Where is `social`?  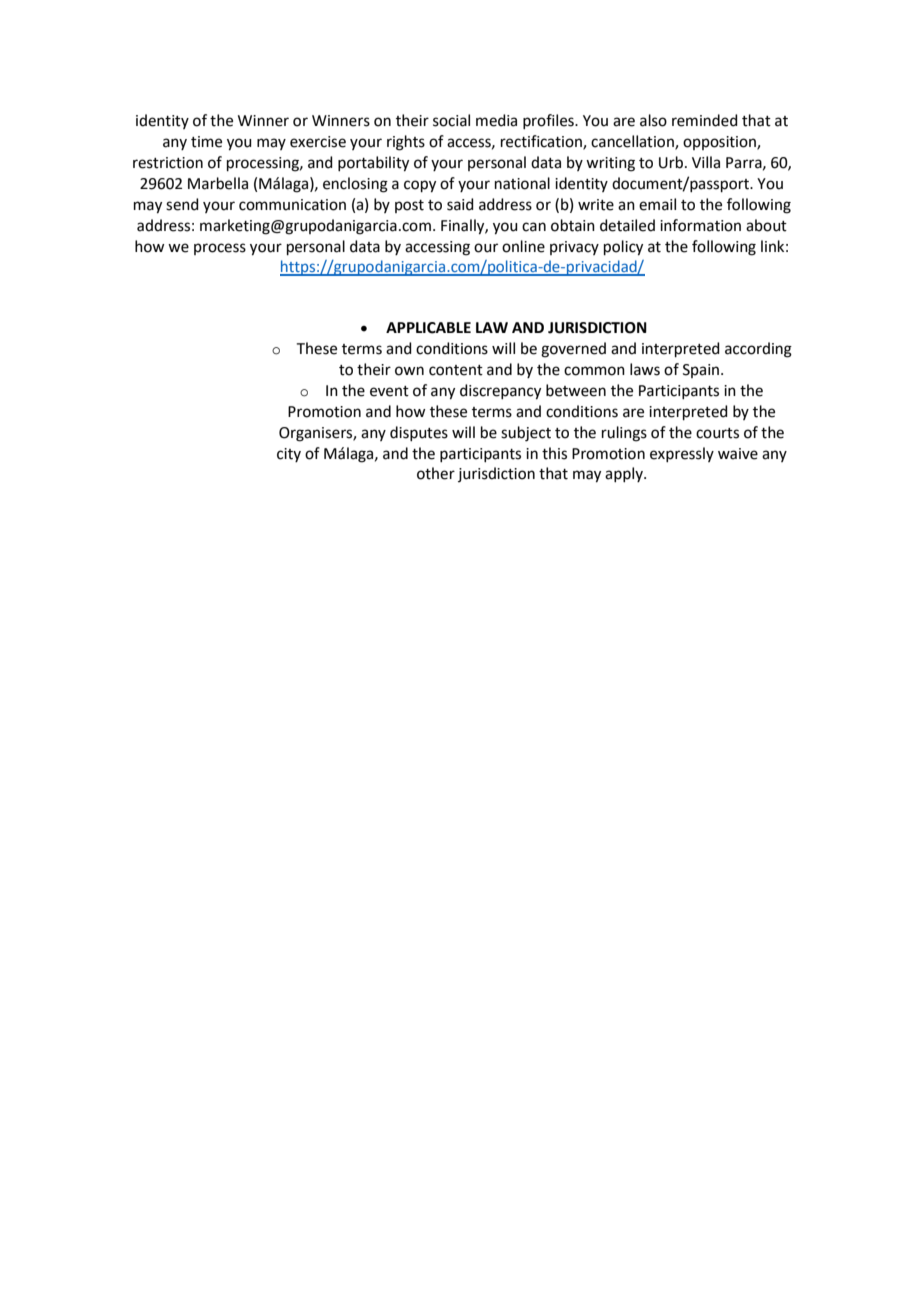
social is located at coordinates (451, 120).
